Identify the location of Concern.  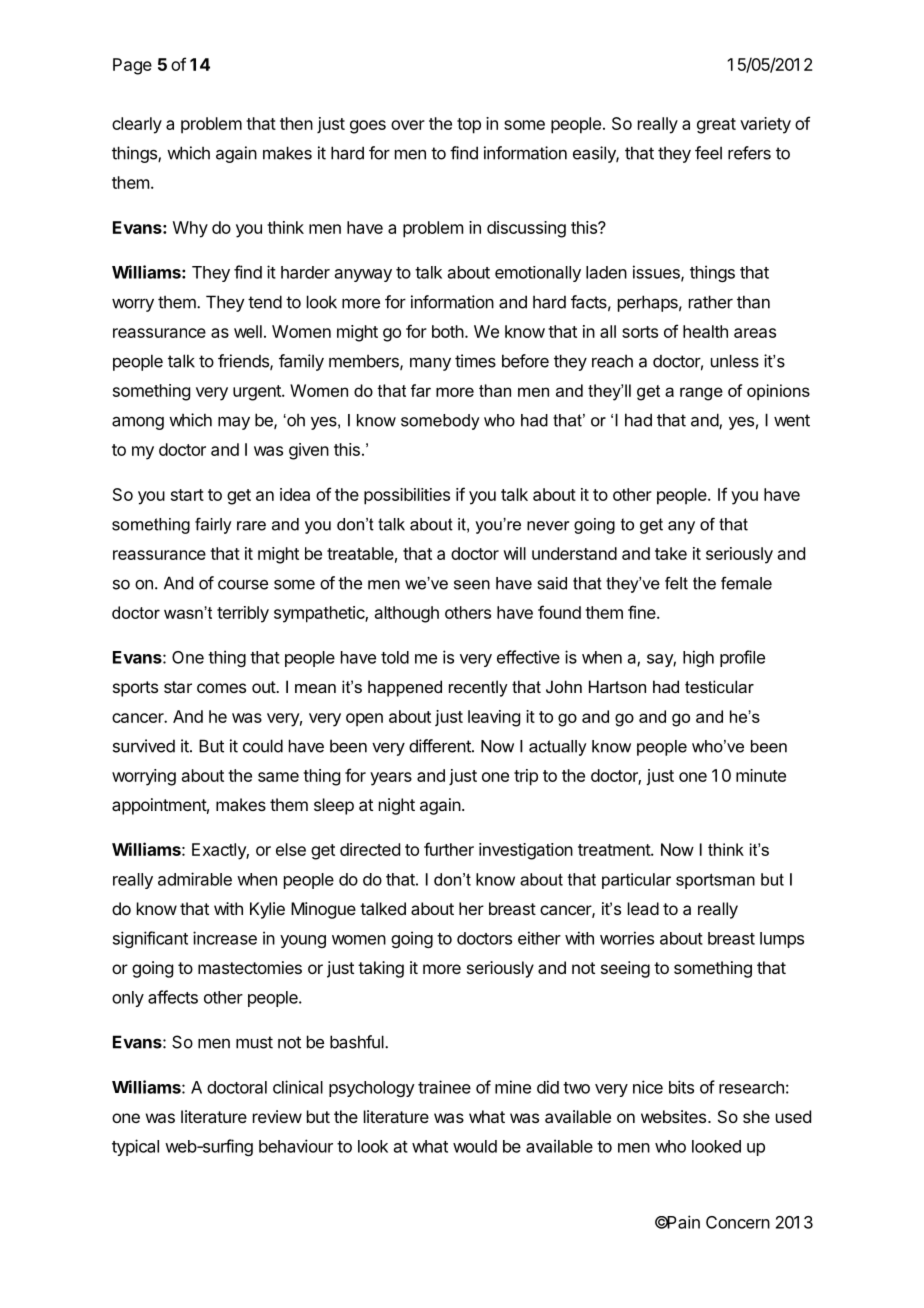
(738, 1222).
